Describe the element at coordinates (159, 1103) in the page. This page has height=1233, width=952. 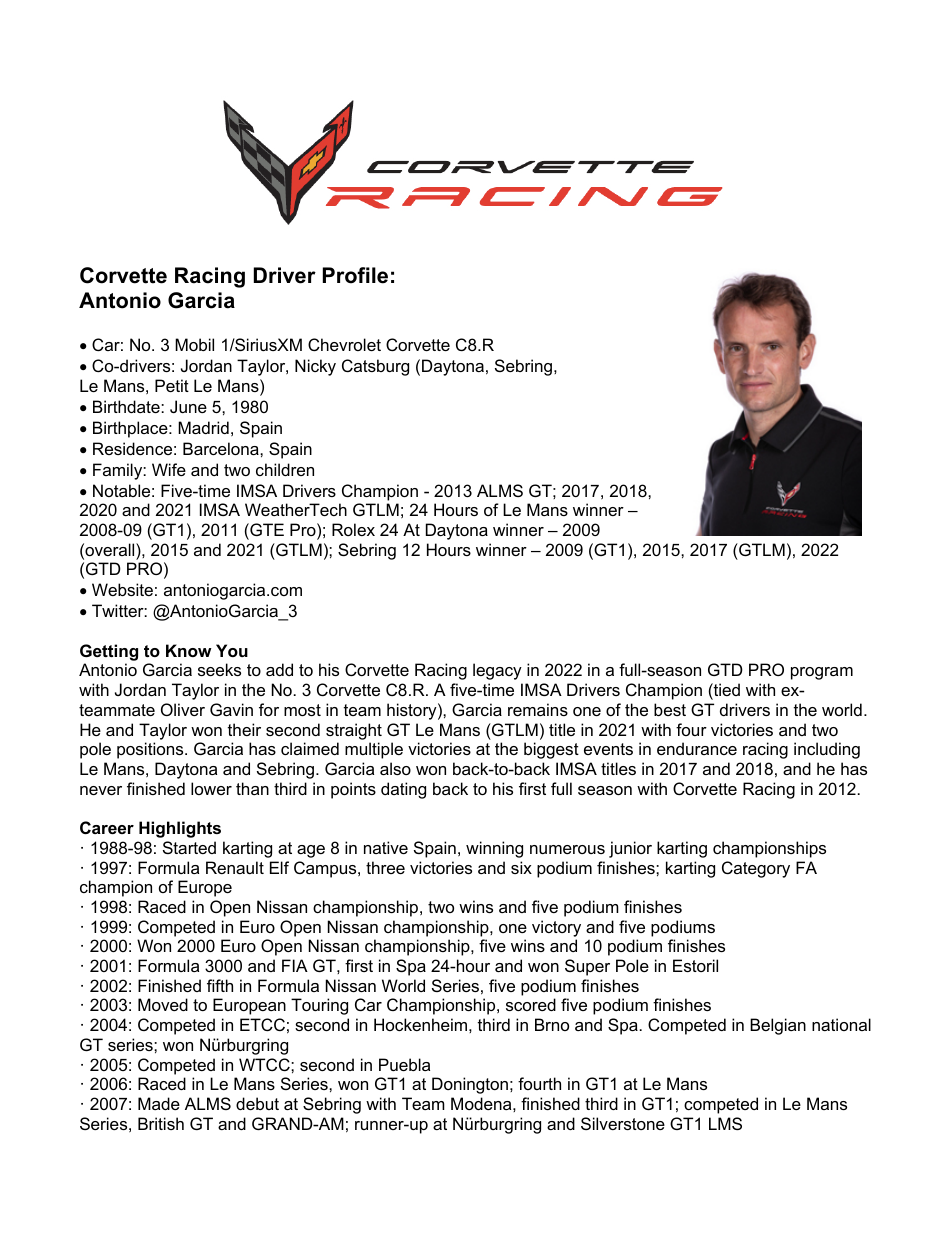
I see `Made` at that location.
